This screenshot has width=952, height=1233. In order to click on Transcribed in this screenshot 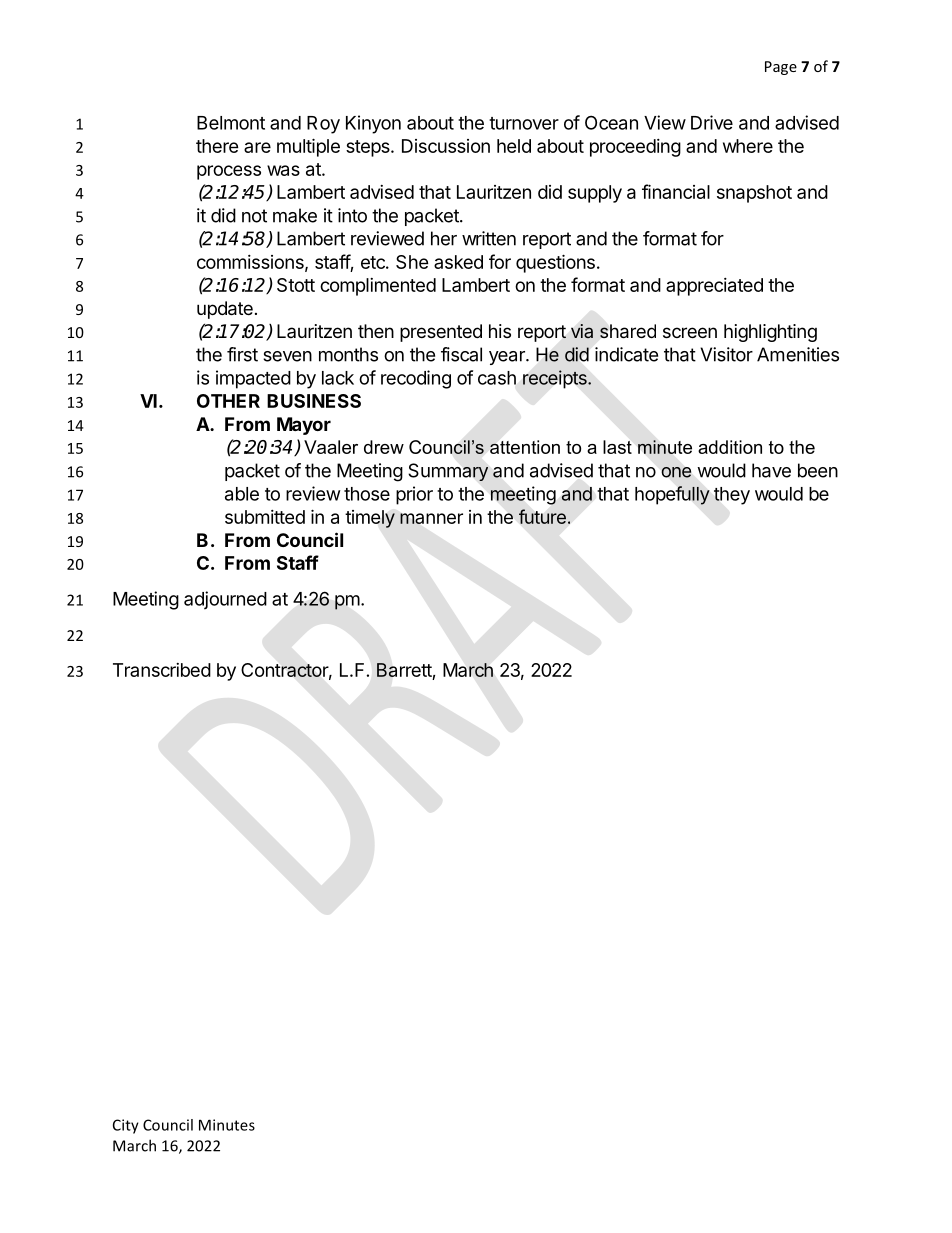, I will do `click(162, 670)`.
